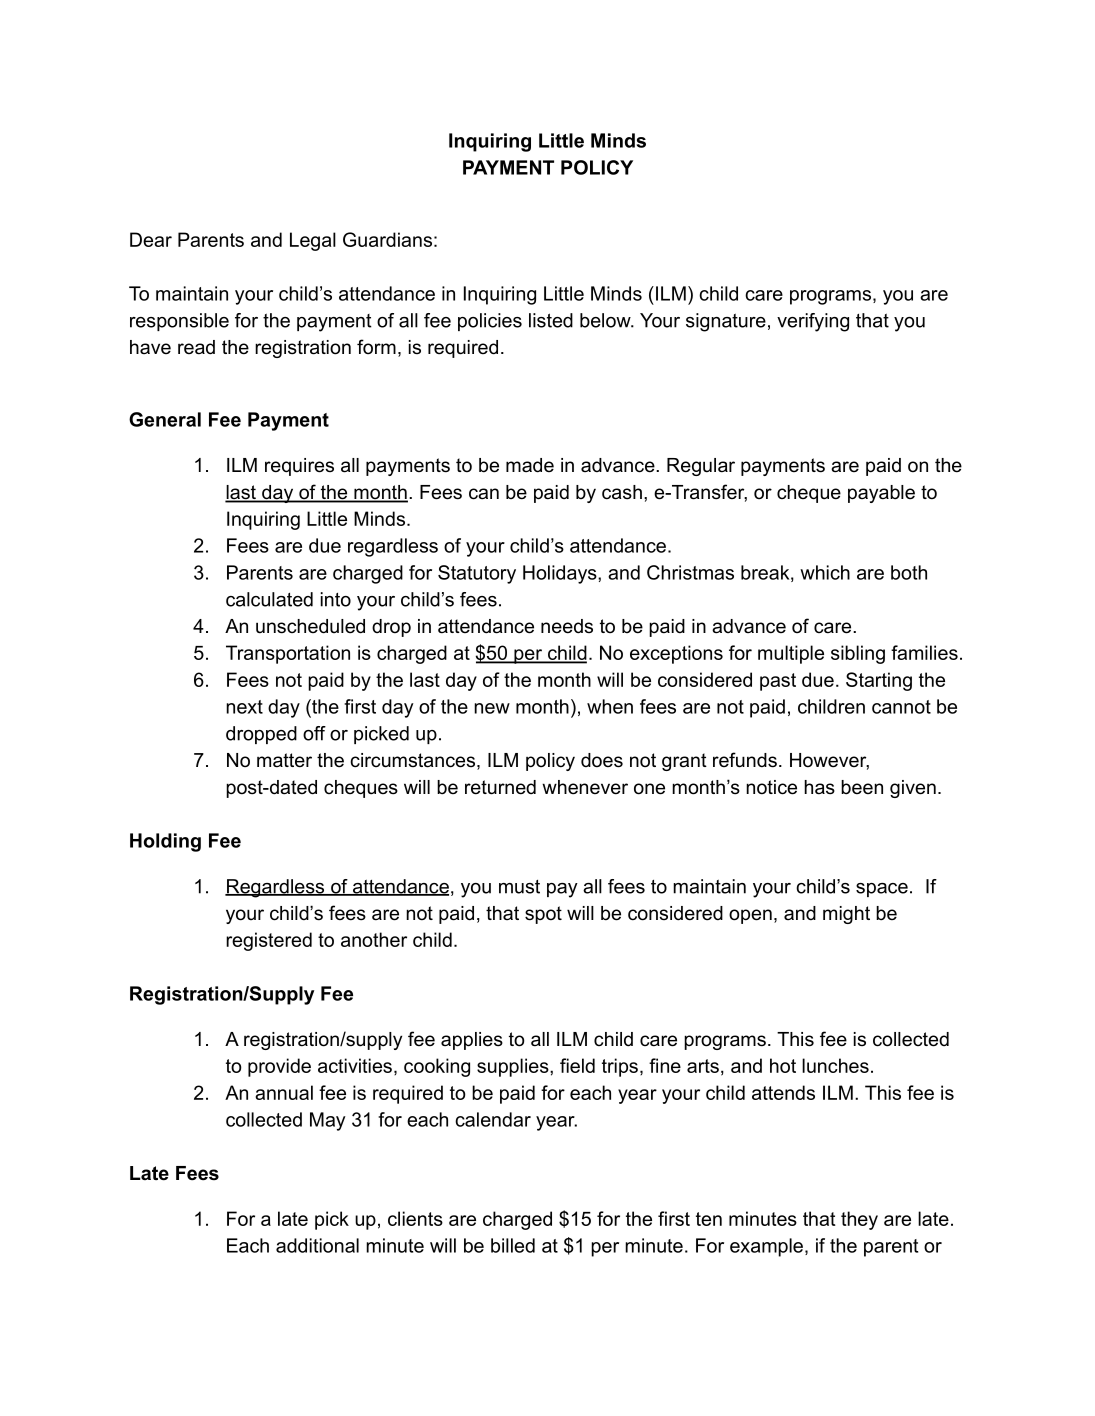  What do you see at coordinates (299, 467) in the screenshot?
I see `requires` at bounding box center [299, 467].
